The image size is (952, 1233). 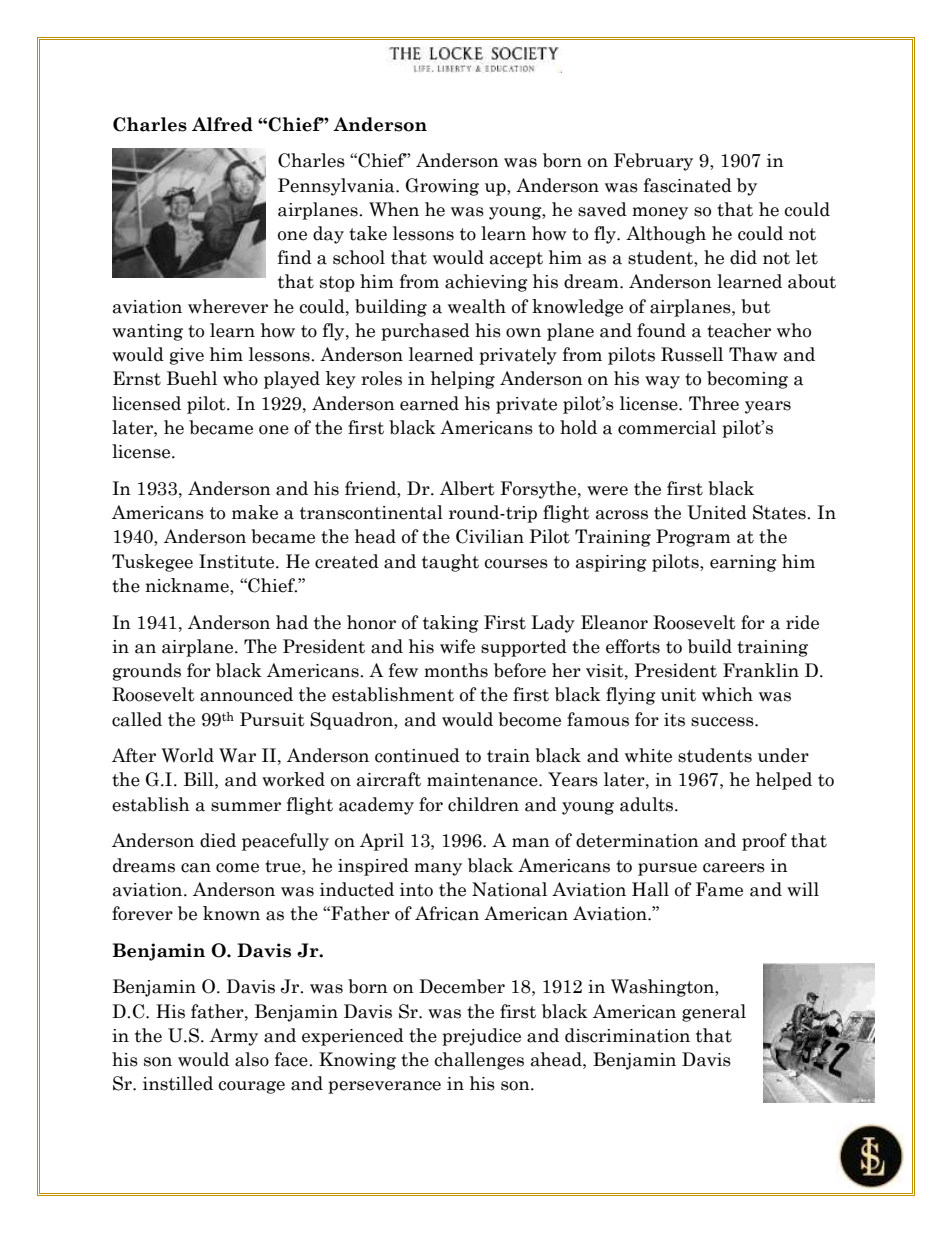 I want to click on make, so click(x=255, y=512).
